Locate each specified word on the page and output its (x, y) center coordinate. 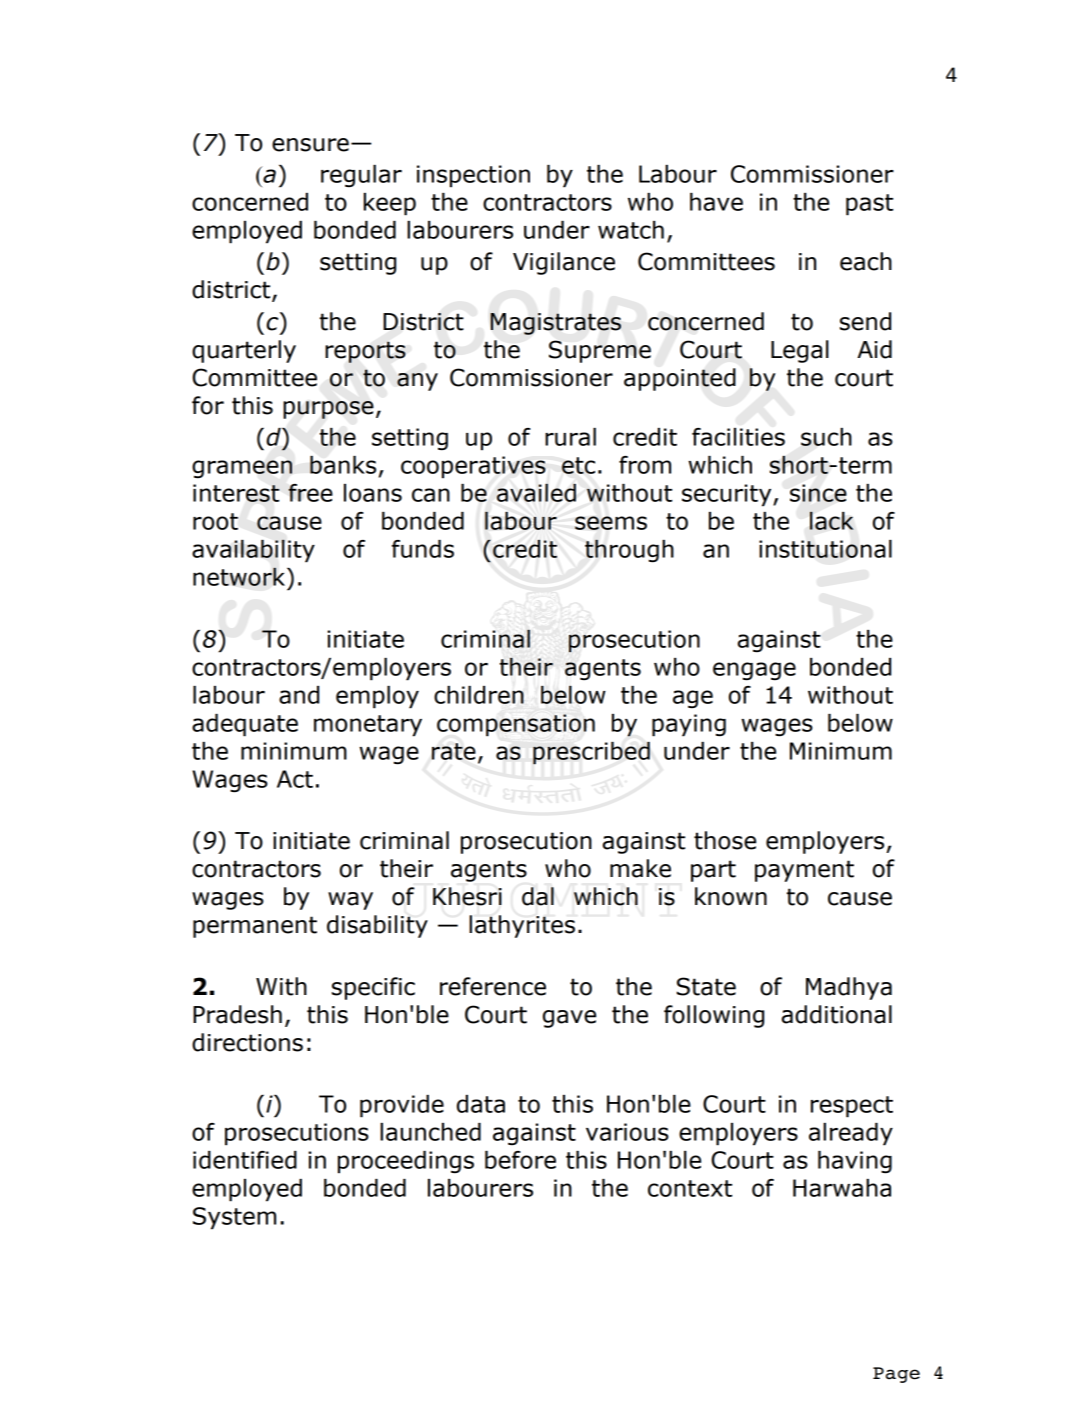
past (869, 205)
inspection (473, 176)
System (234, 1218)
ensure (310, 145)
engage (754, 671)
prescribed (591, 753)
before (520, 1160)
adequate (245, 725)
